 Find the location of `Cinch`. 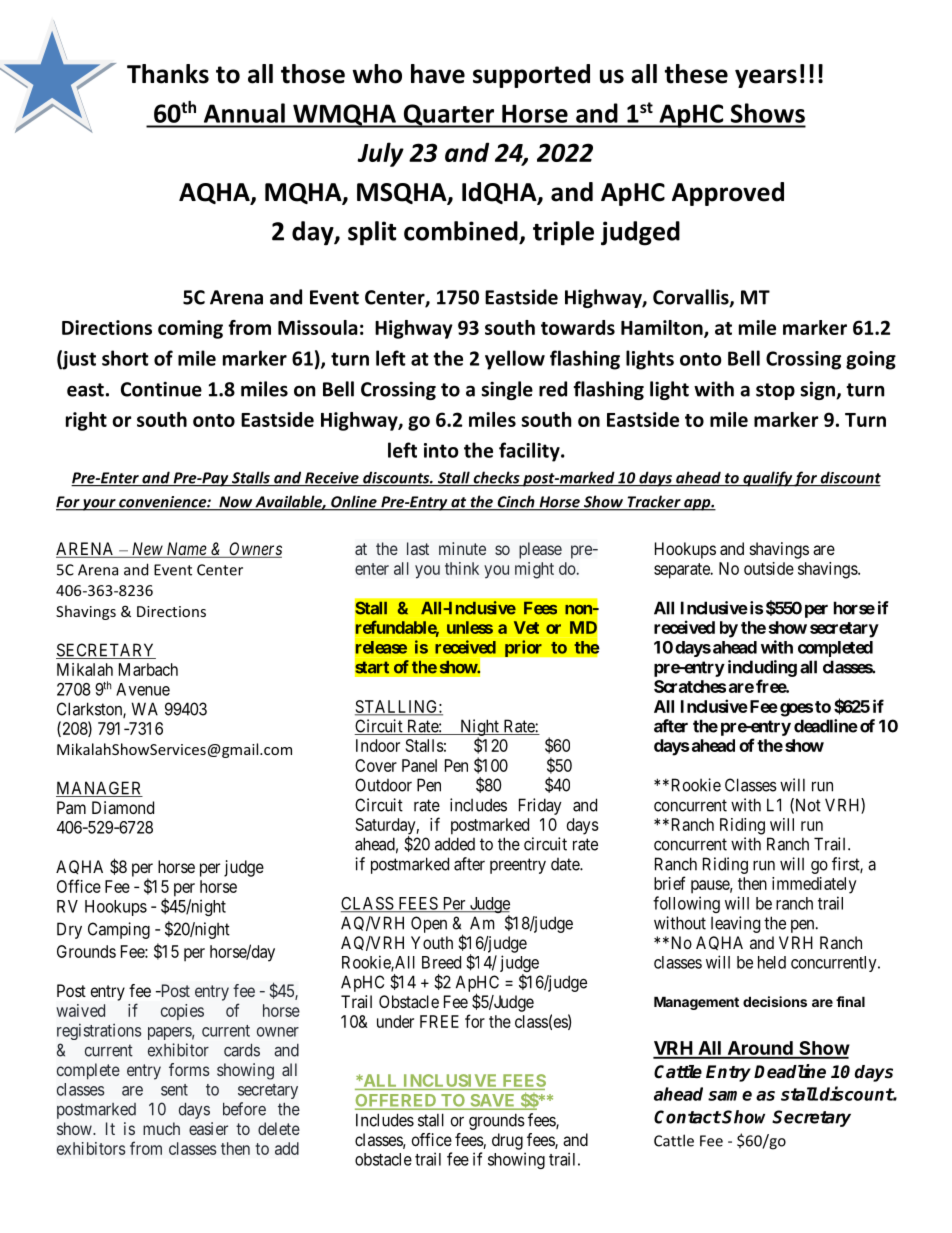

Cinch is located at coordinates (516, 502).
